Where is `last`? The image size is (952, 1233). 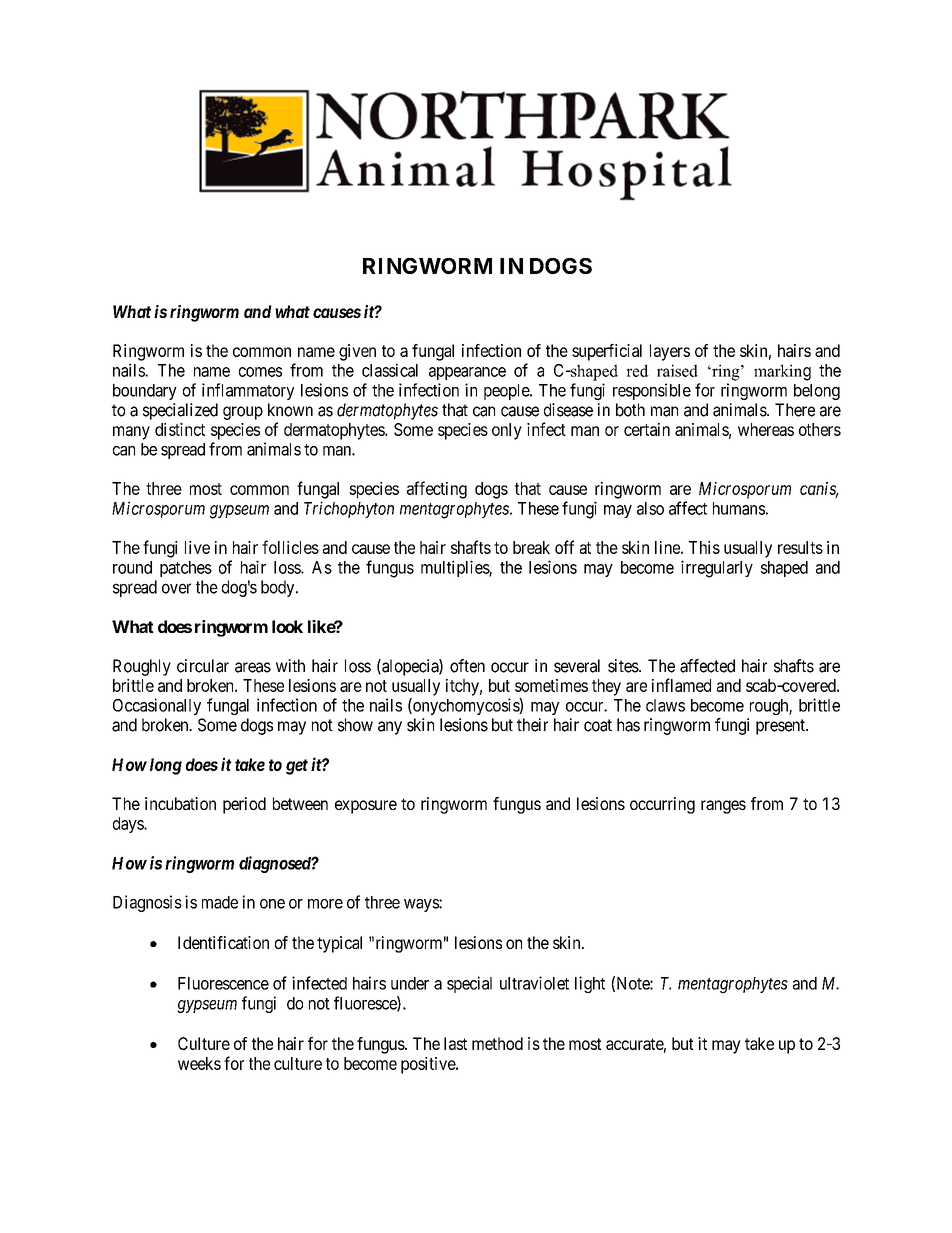 last is located at coordinates (455, 1043).
